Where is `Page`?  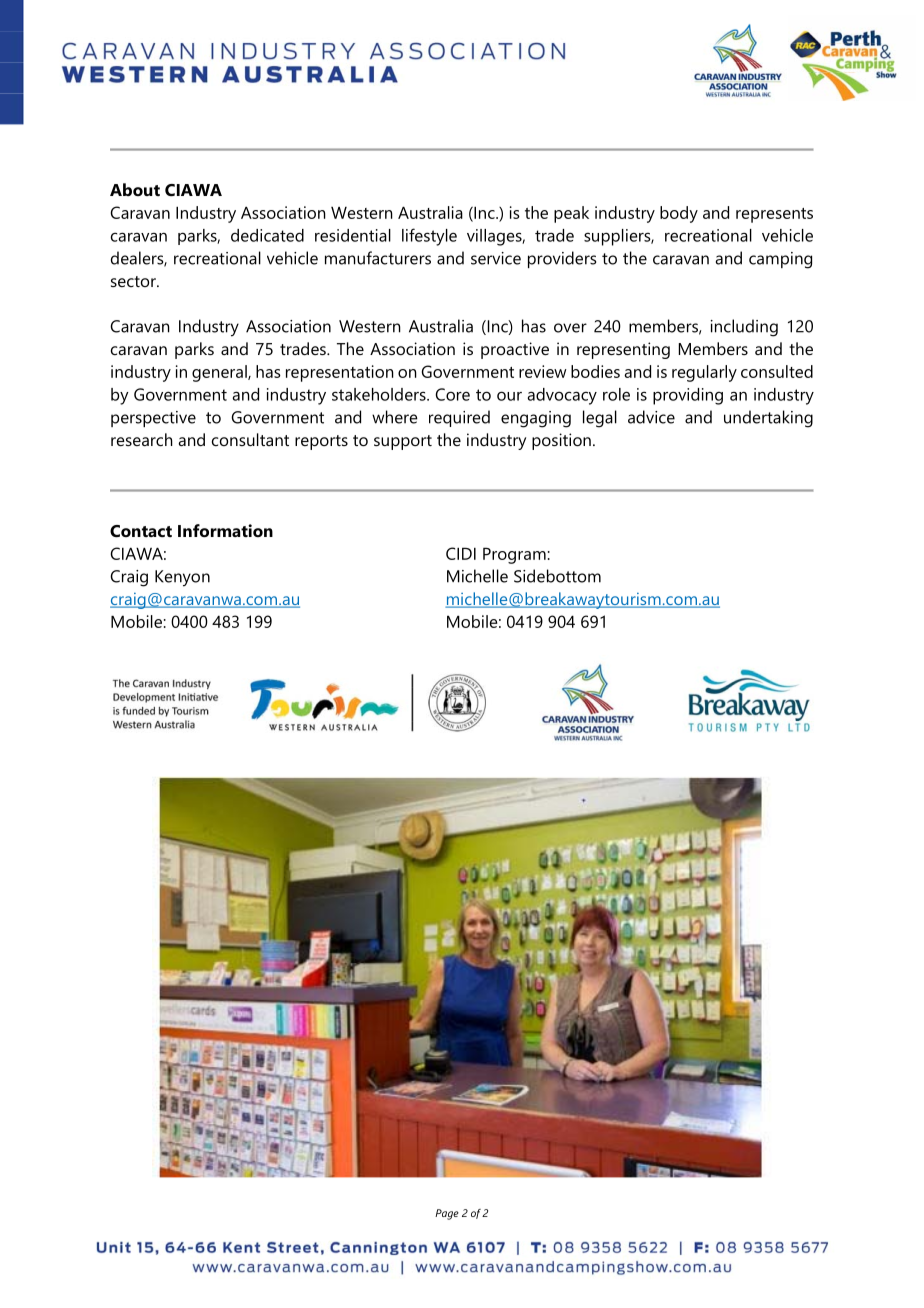 Page is located at coordinates (447, 1214).
